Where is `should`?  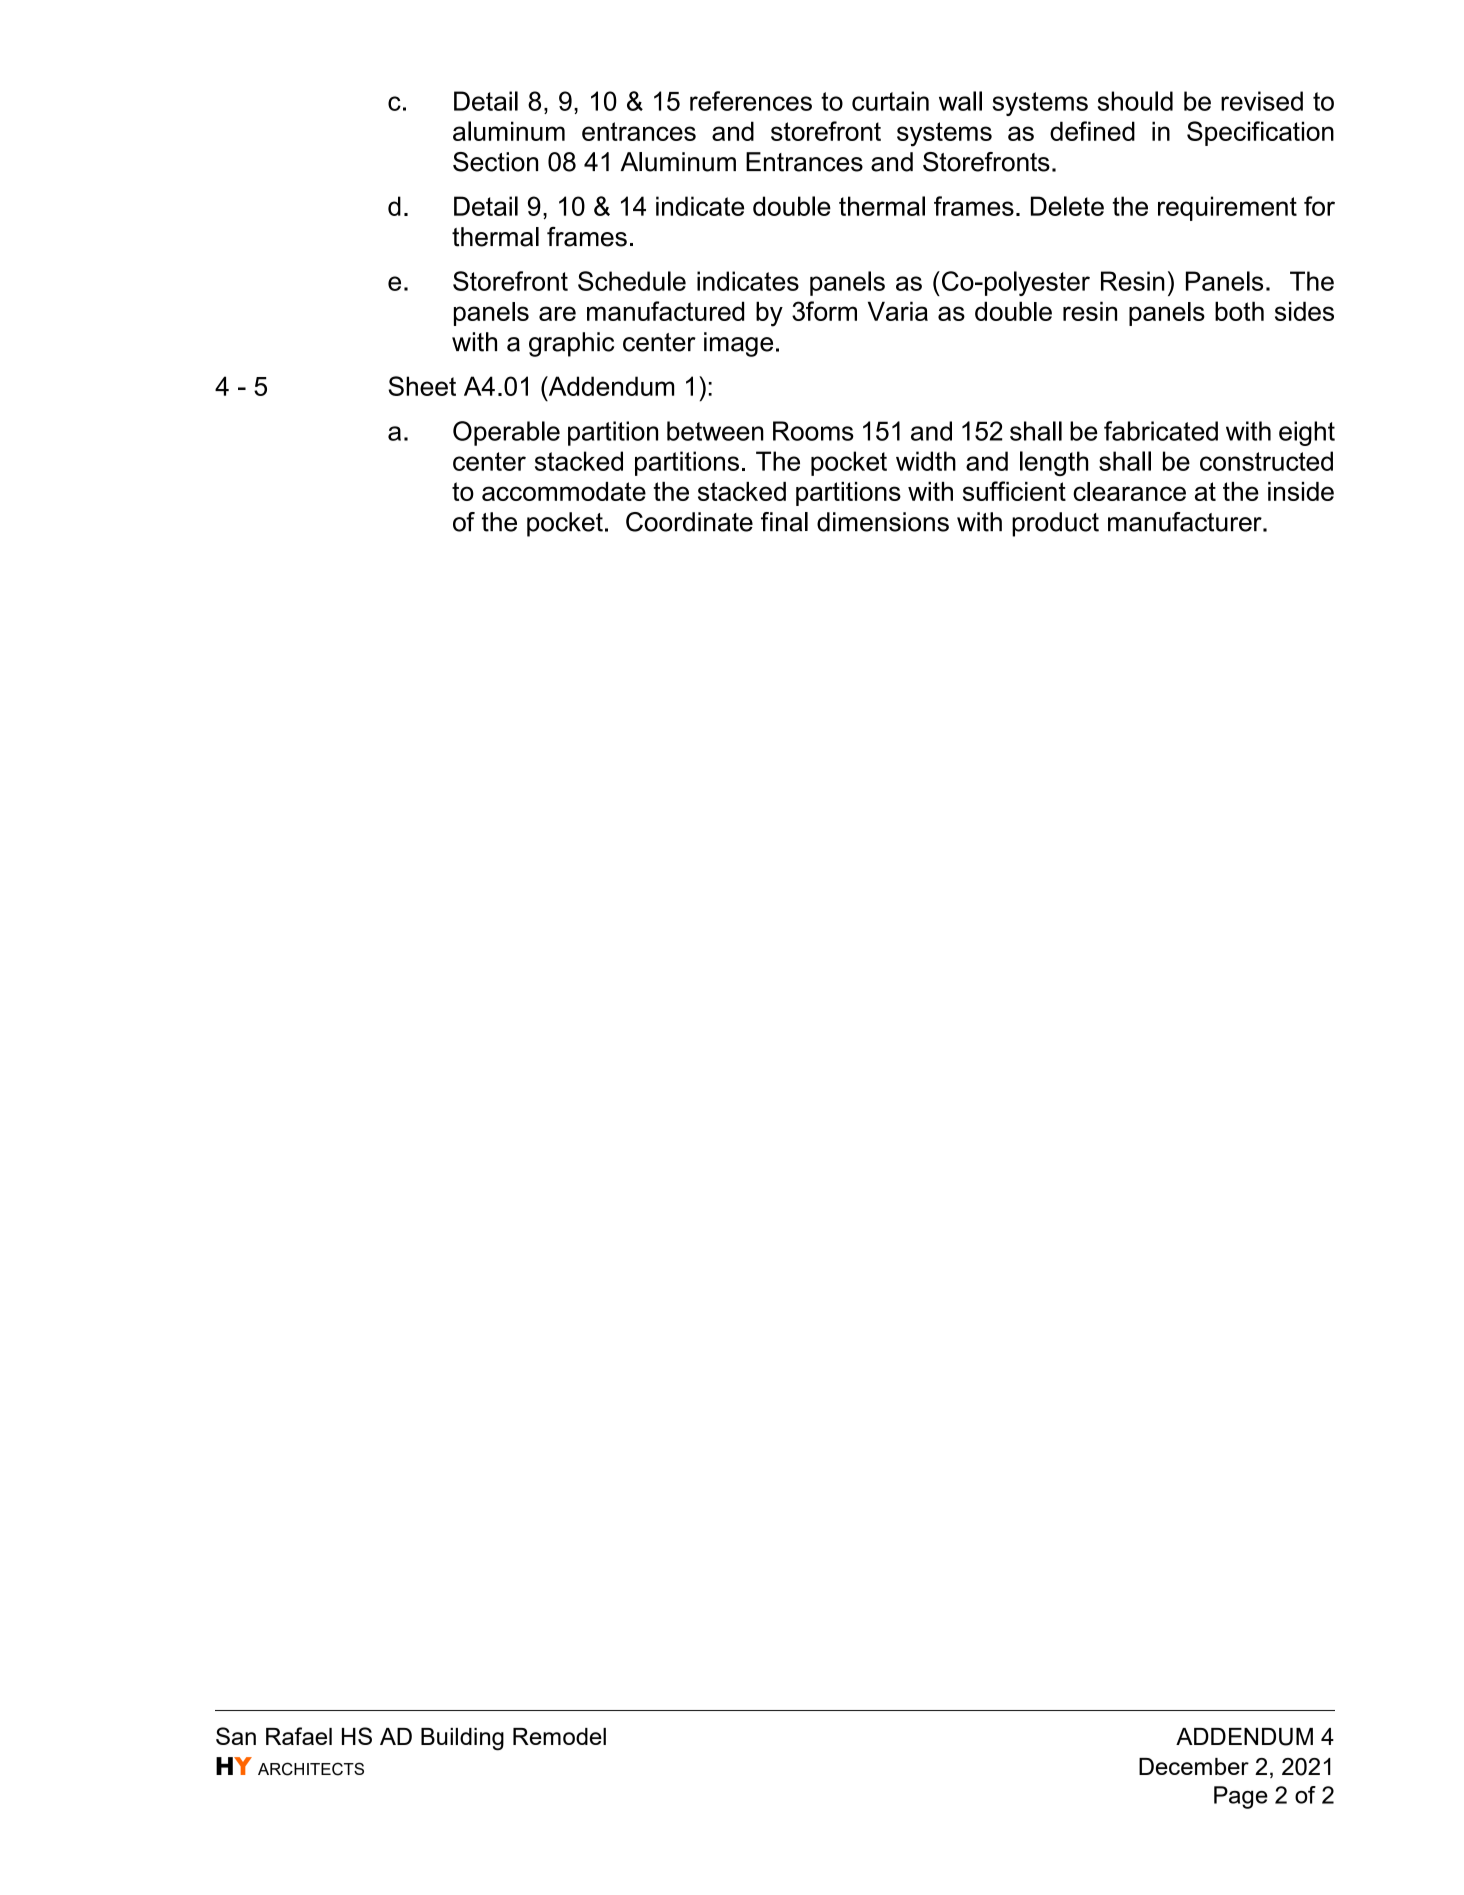
should is located at coordinates (1135, 101).
